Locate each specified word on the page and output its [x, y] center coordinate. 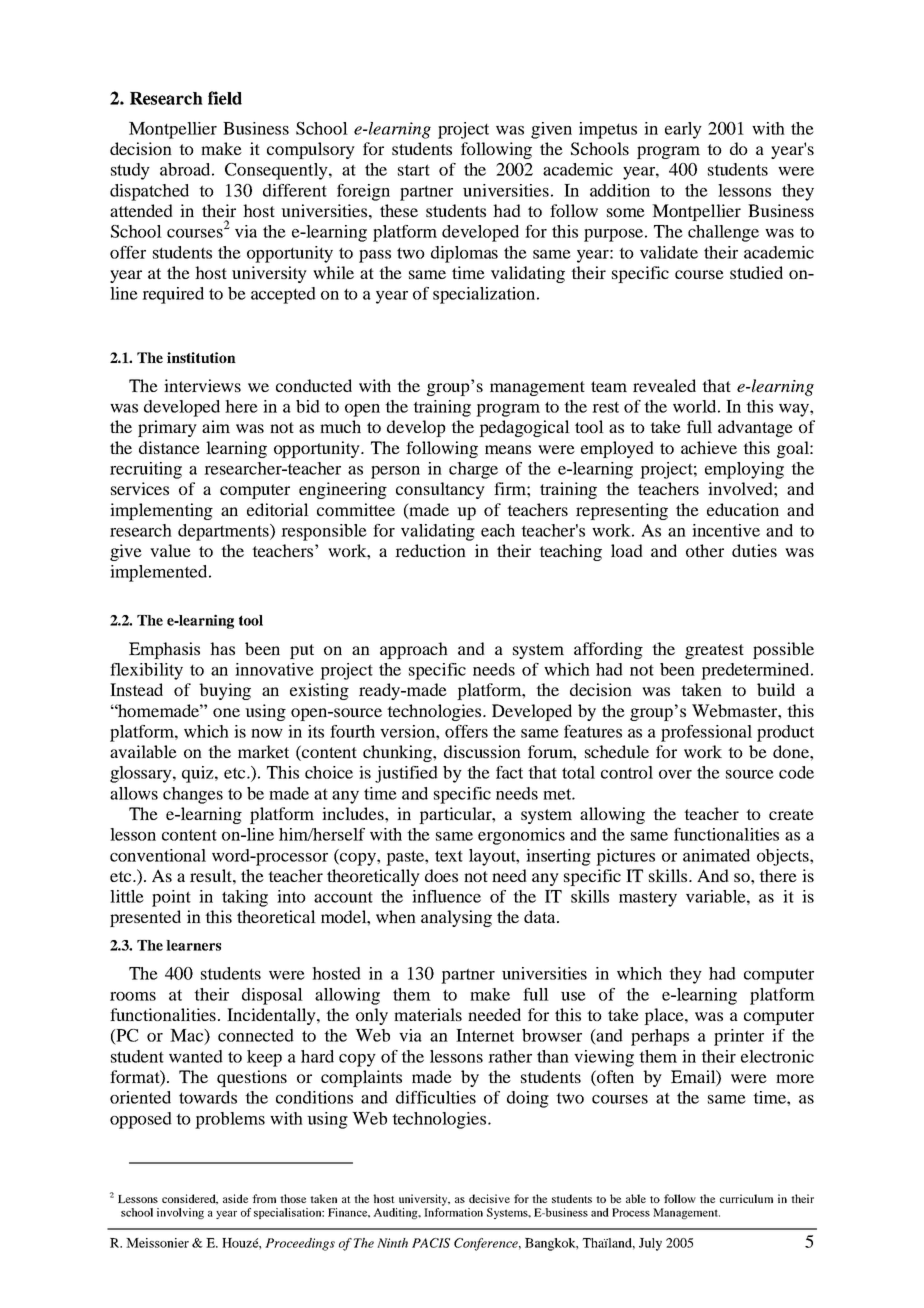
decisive [489, 1198]
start [414, 170]
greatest [714, 651]
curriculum [746, 1198]
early [683, 130]
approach [414, 650]
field [225, 98]
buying [225, 691]
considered [190, 1199]
